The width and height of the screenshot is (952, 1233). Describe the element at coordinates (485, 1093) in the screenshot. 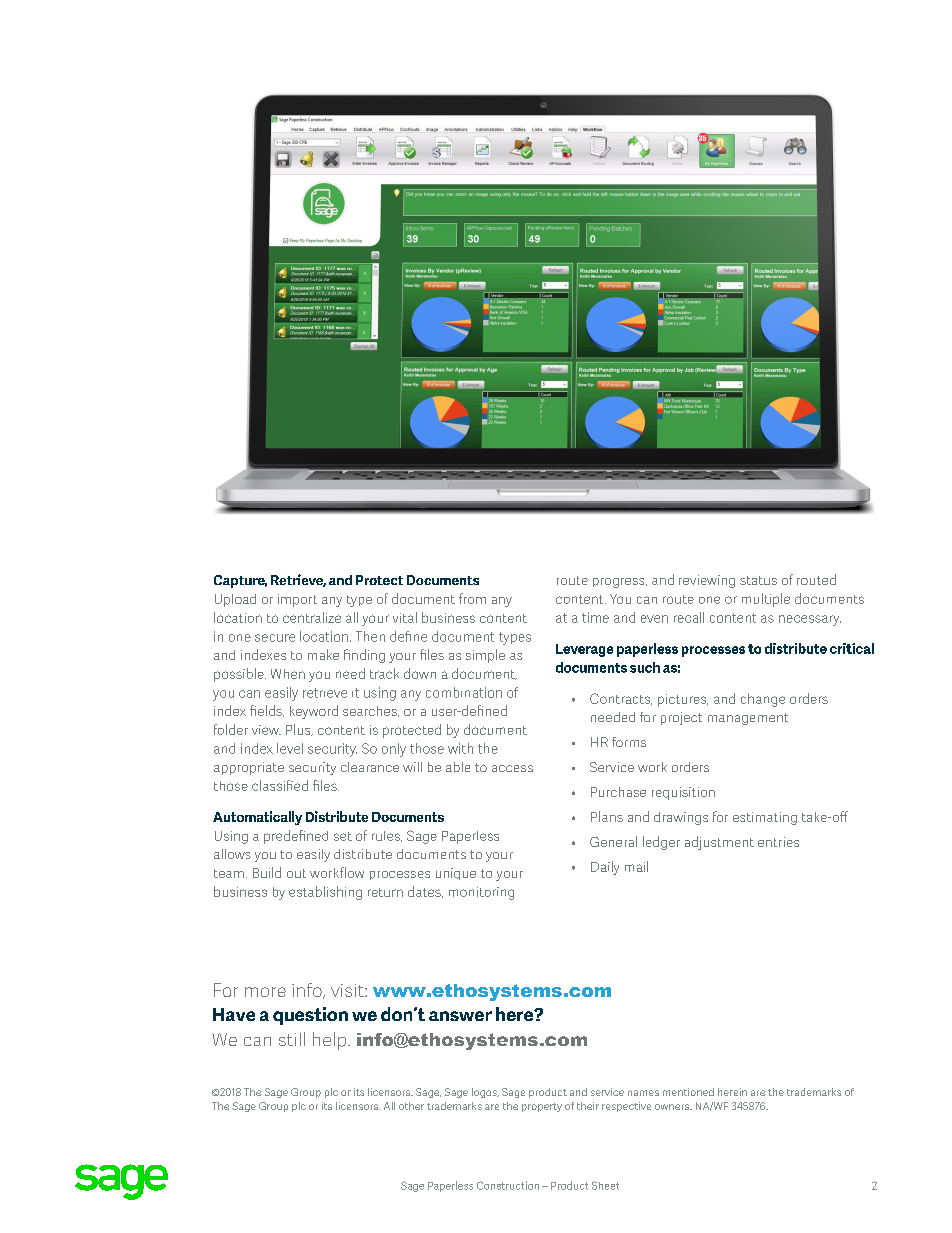

I see `logos` at that location.
